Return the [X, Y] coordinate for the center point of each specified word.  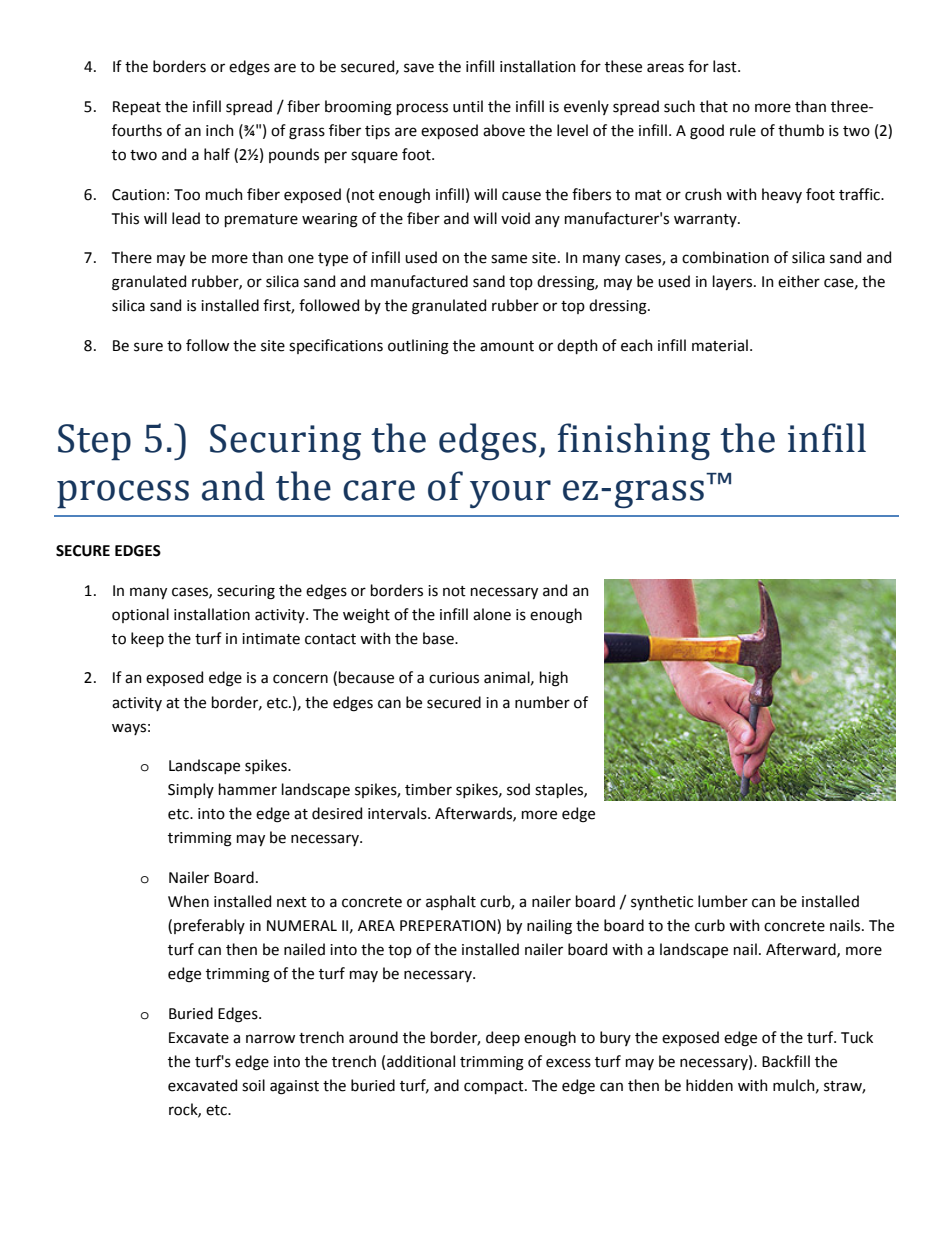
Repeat [137, 108]
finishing [634, 441]
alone [492, 614]
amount [507, 346]
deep [503, 1038]
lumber [723, 901]
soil [253, 1085]
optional [140, 615]
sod [518, 789]
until [468, 106]
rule [743, 130]
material [720, 345]
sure [148, 347]
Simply [191, 790]
